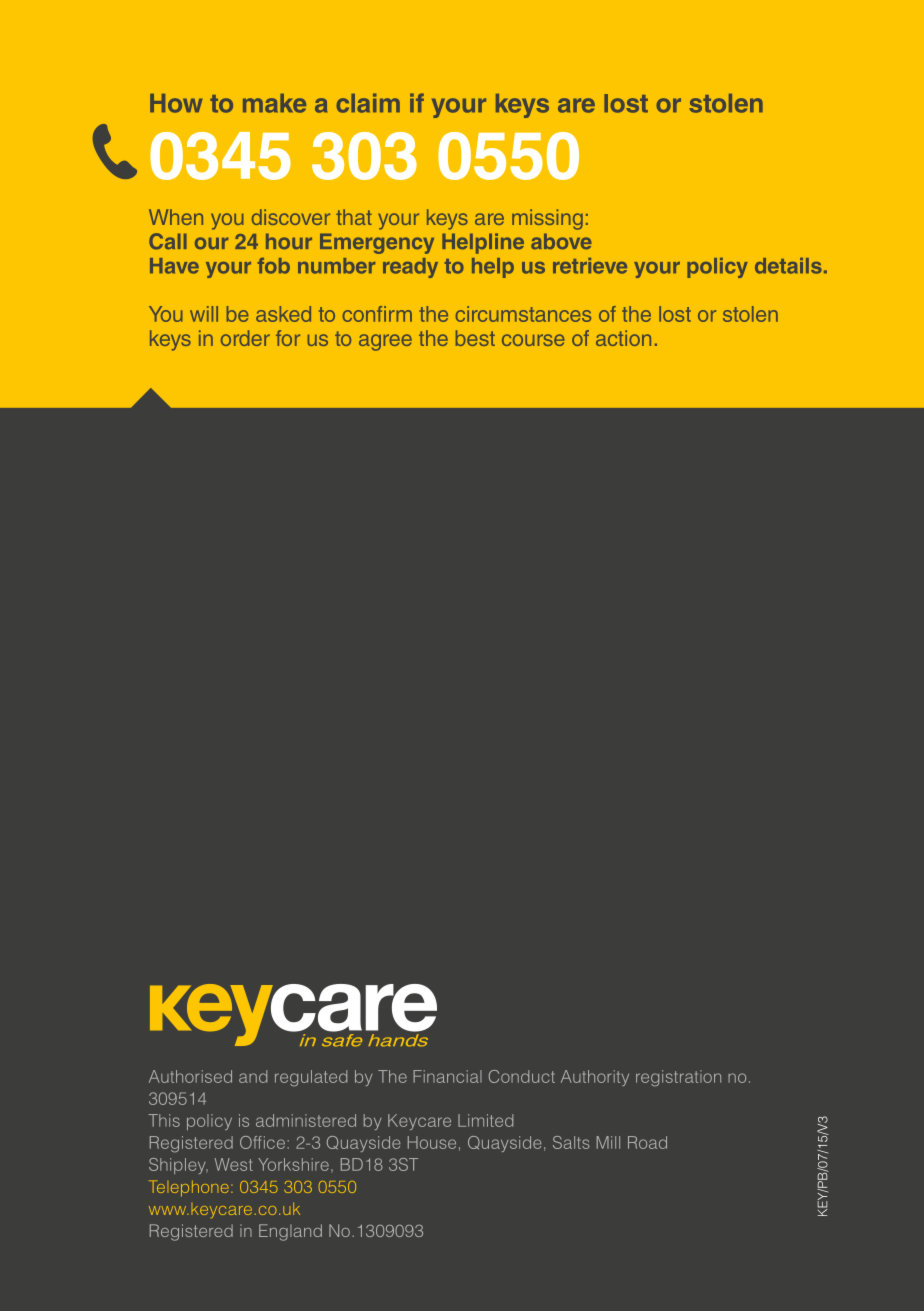 This screenshot has width=924, height=1311. I want to click on make, so click(274, 103).
